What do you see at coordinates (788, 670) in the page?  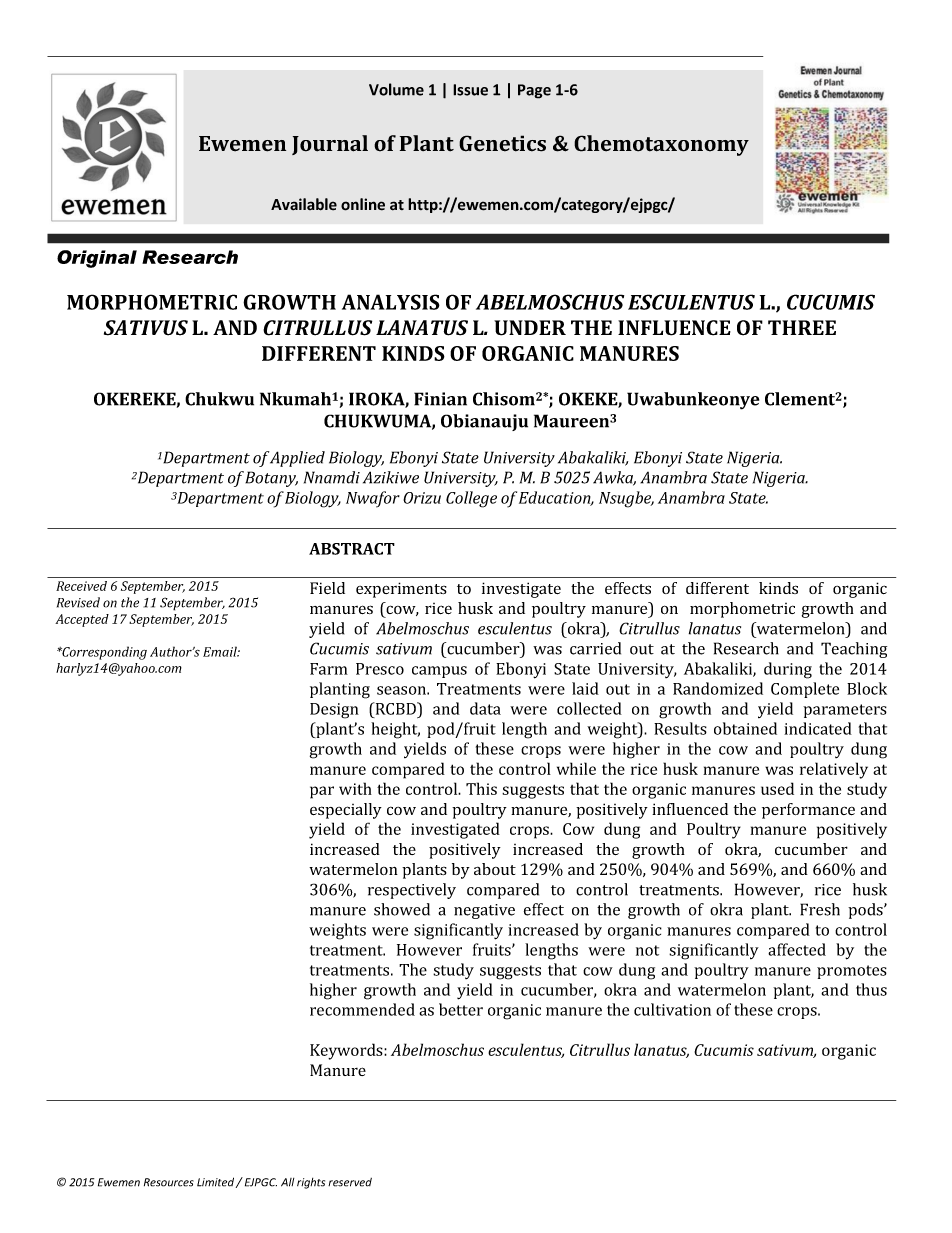 I see `during` at bounding box center [788, 670].
